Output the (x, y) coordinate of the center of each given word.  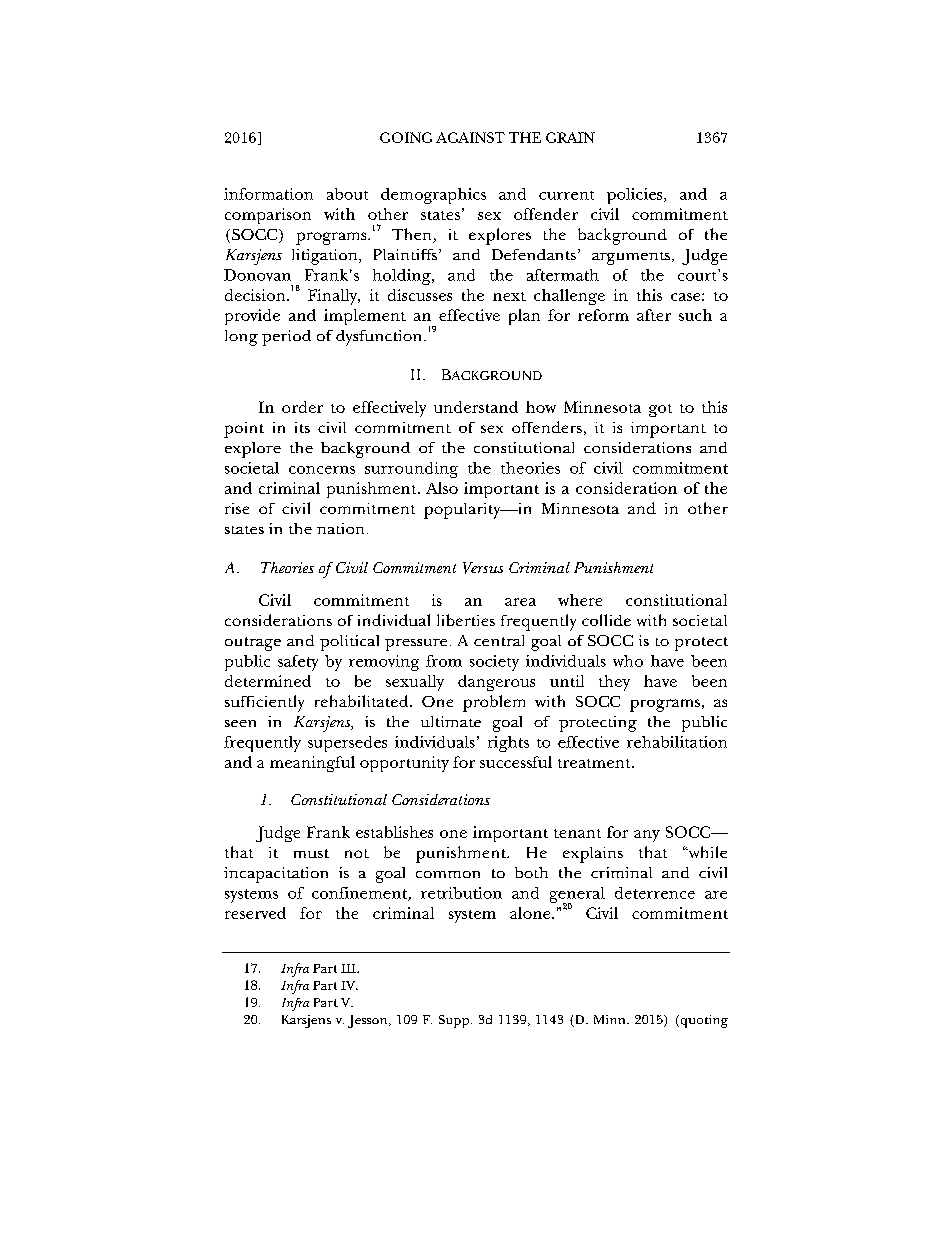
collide (606, 620)
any (647, 836)
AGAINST (470, 137)
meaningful (312, 764)
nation (340, 528)
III (349, 968)
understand (476, 407)
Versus (483, 568)
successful (516, 762)
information (268, 194)
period (286, 338)
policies (636, 196)
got (660, 410)
